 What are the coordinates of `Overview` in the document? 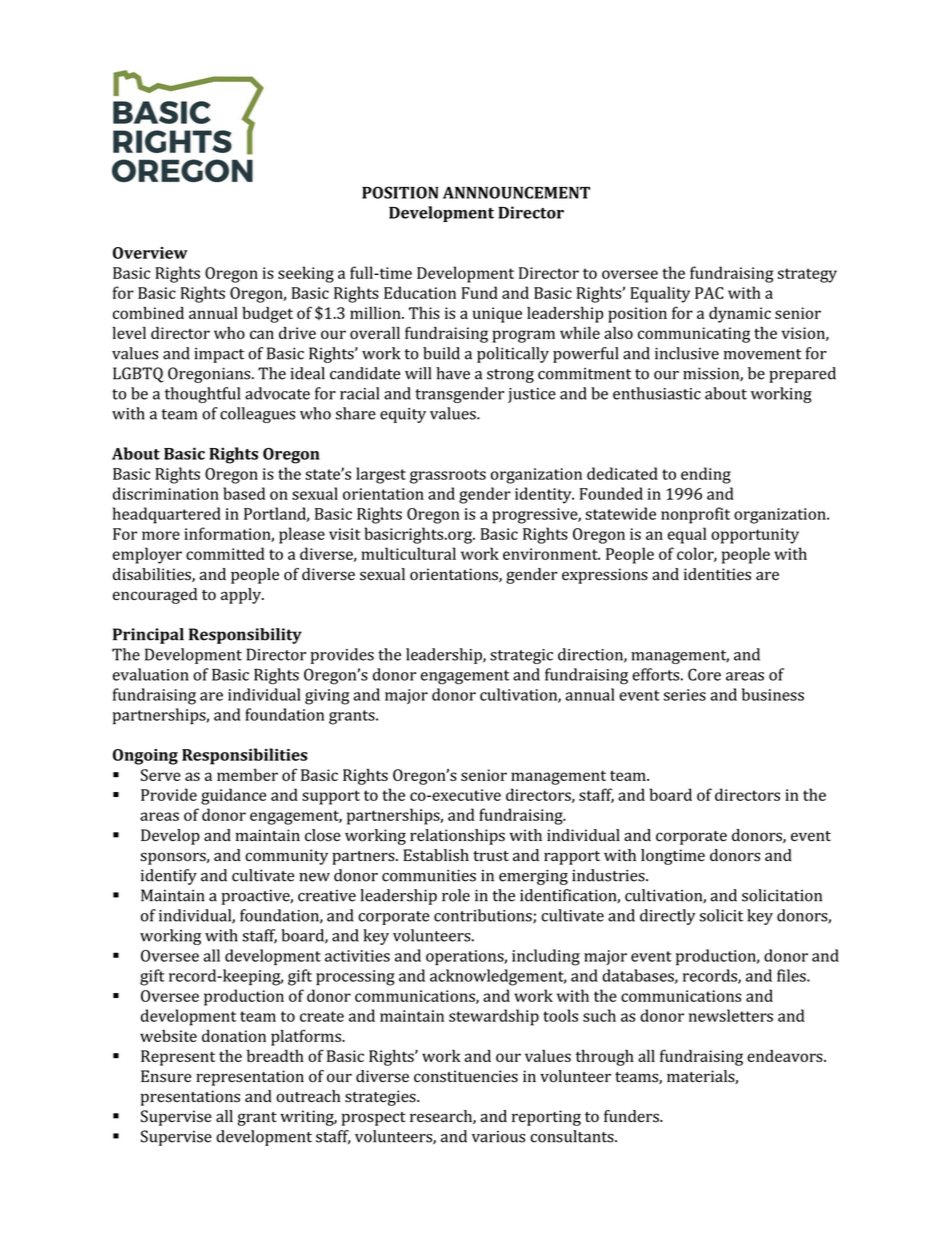 It's located at (150, 253).
